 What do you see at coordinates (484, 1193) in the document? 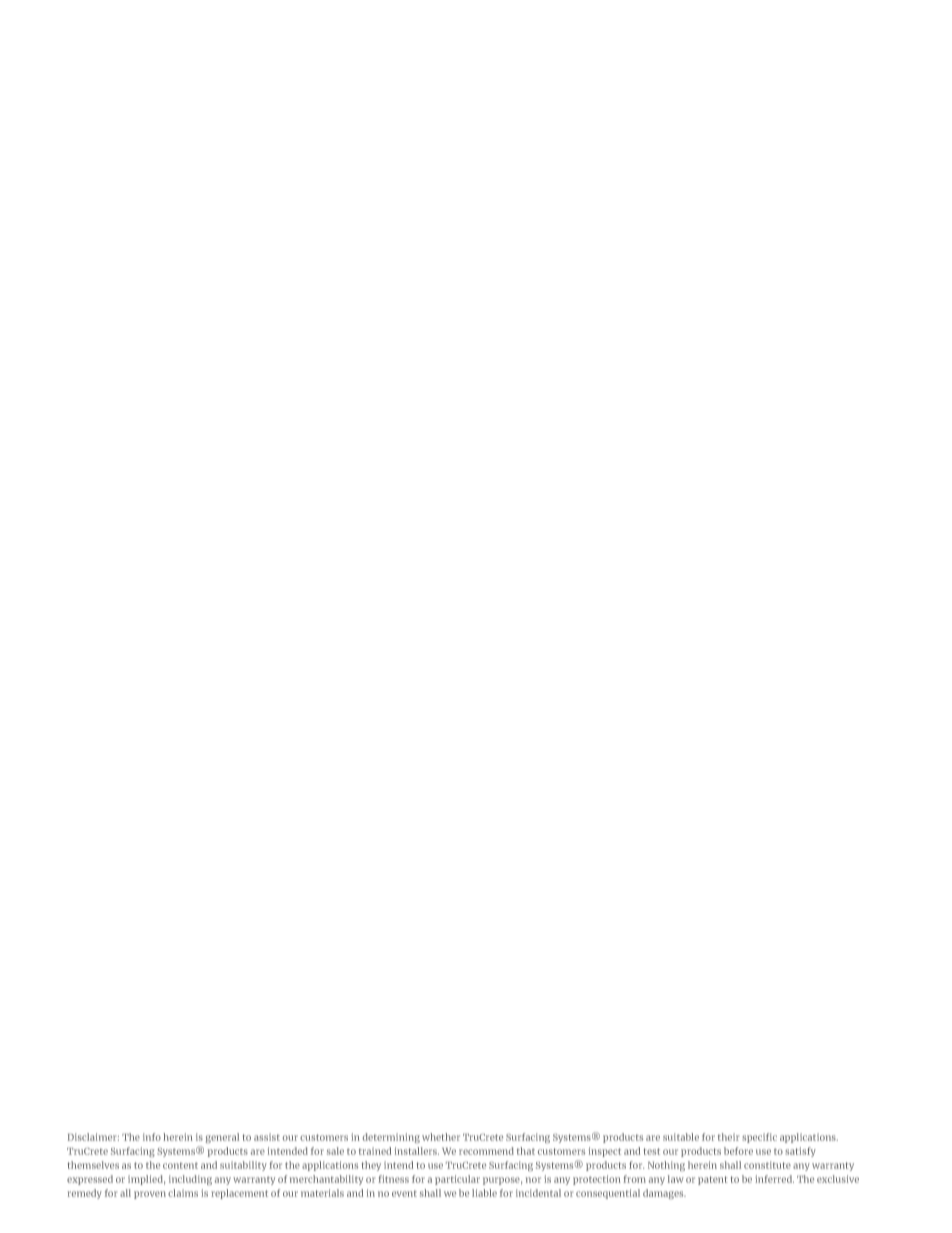
I see `liable` at bounding box center [484, 1193].
